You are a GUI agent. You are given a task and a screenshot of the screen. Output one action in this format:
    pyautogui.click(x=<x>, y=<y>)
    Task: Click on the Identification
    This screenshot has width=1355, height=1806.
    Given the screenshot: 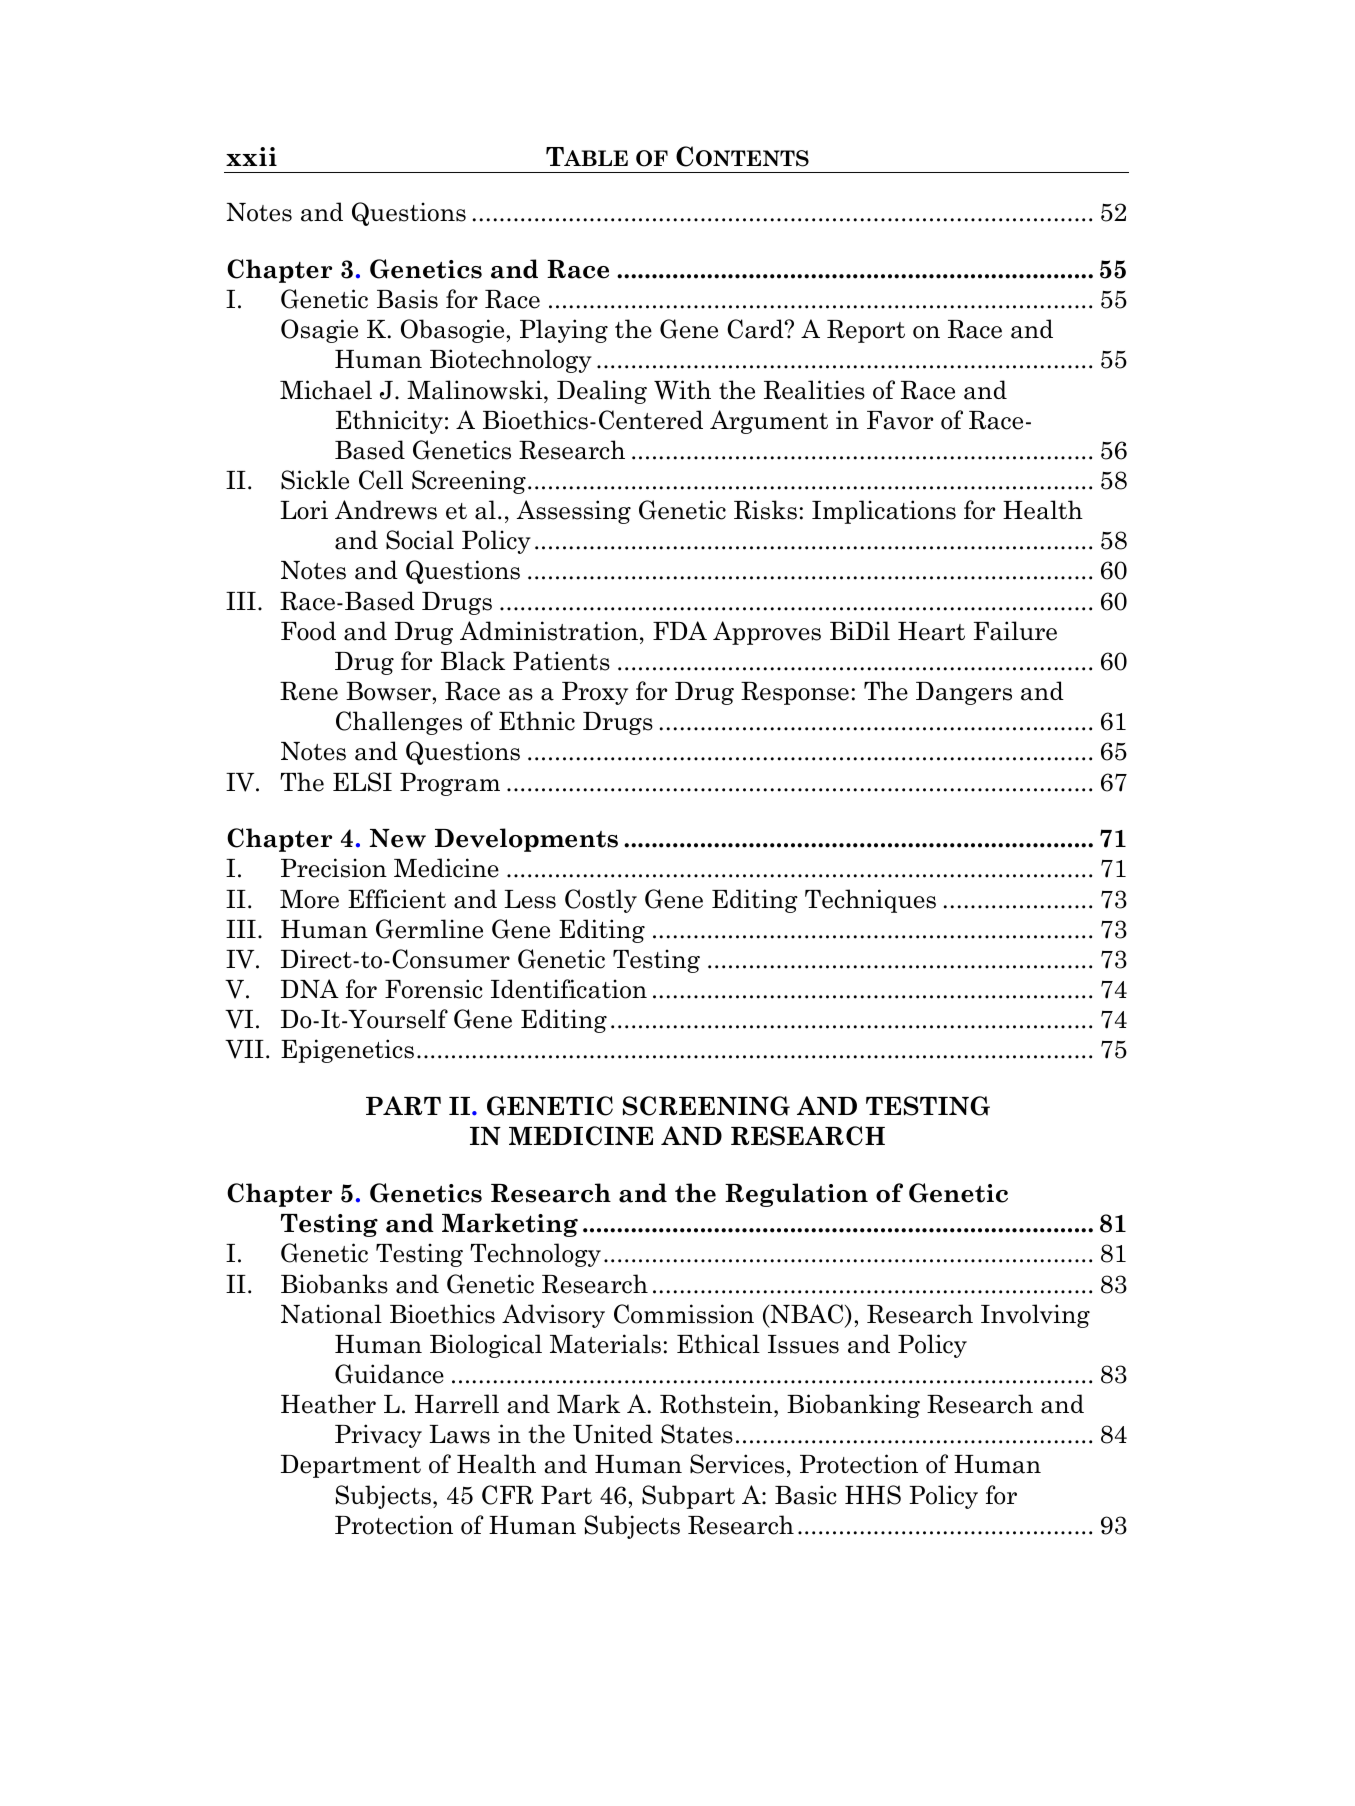 What is the action you would take?
    pyautogui.click(x=569, y=989)
